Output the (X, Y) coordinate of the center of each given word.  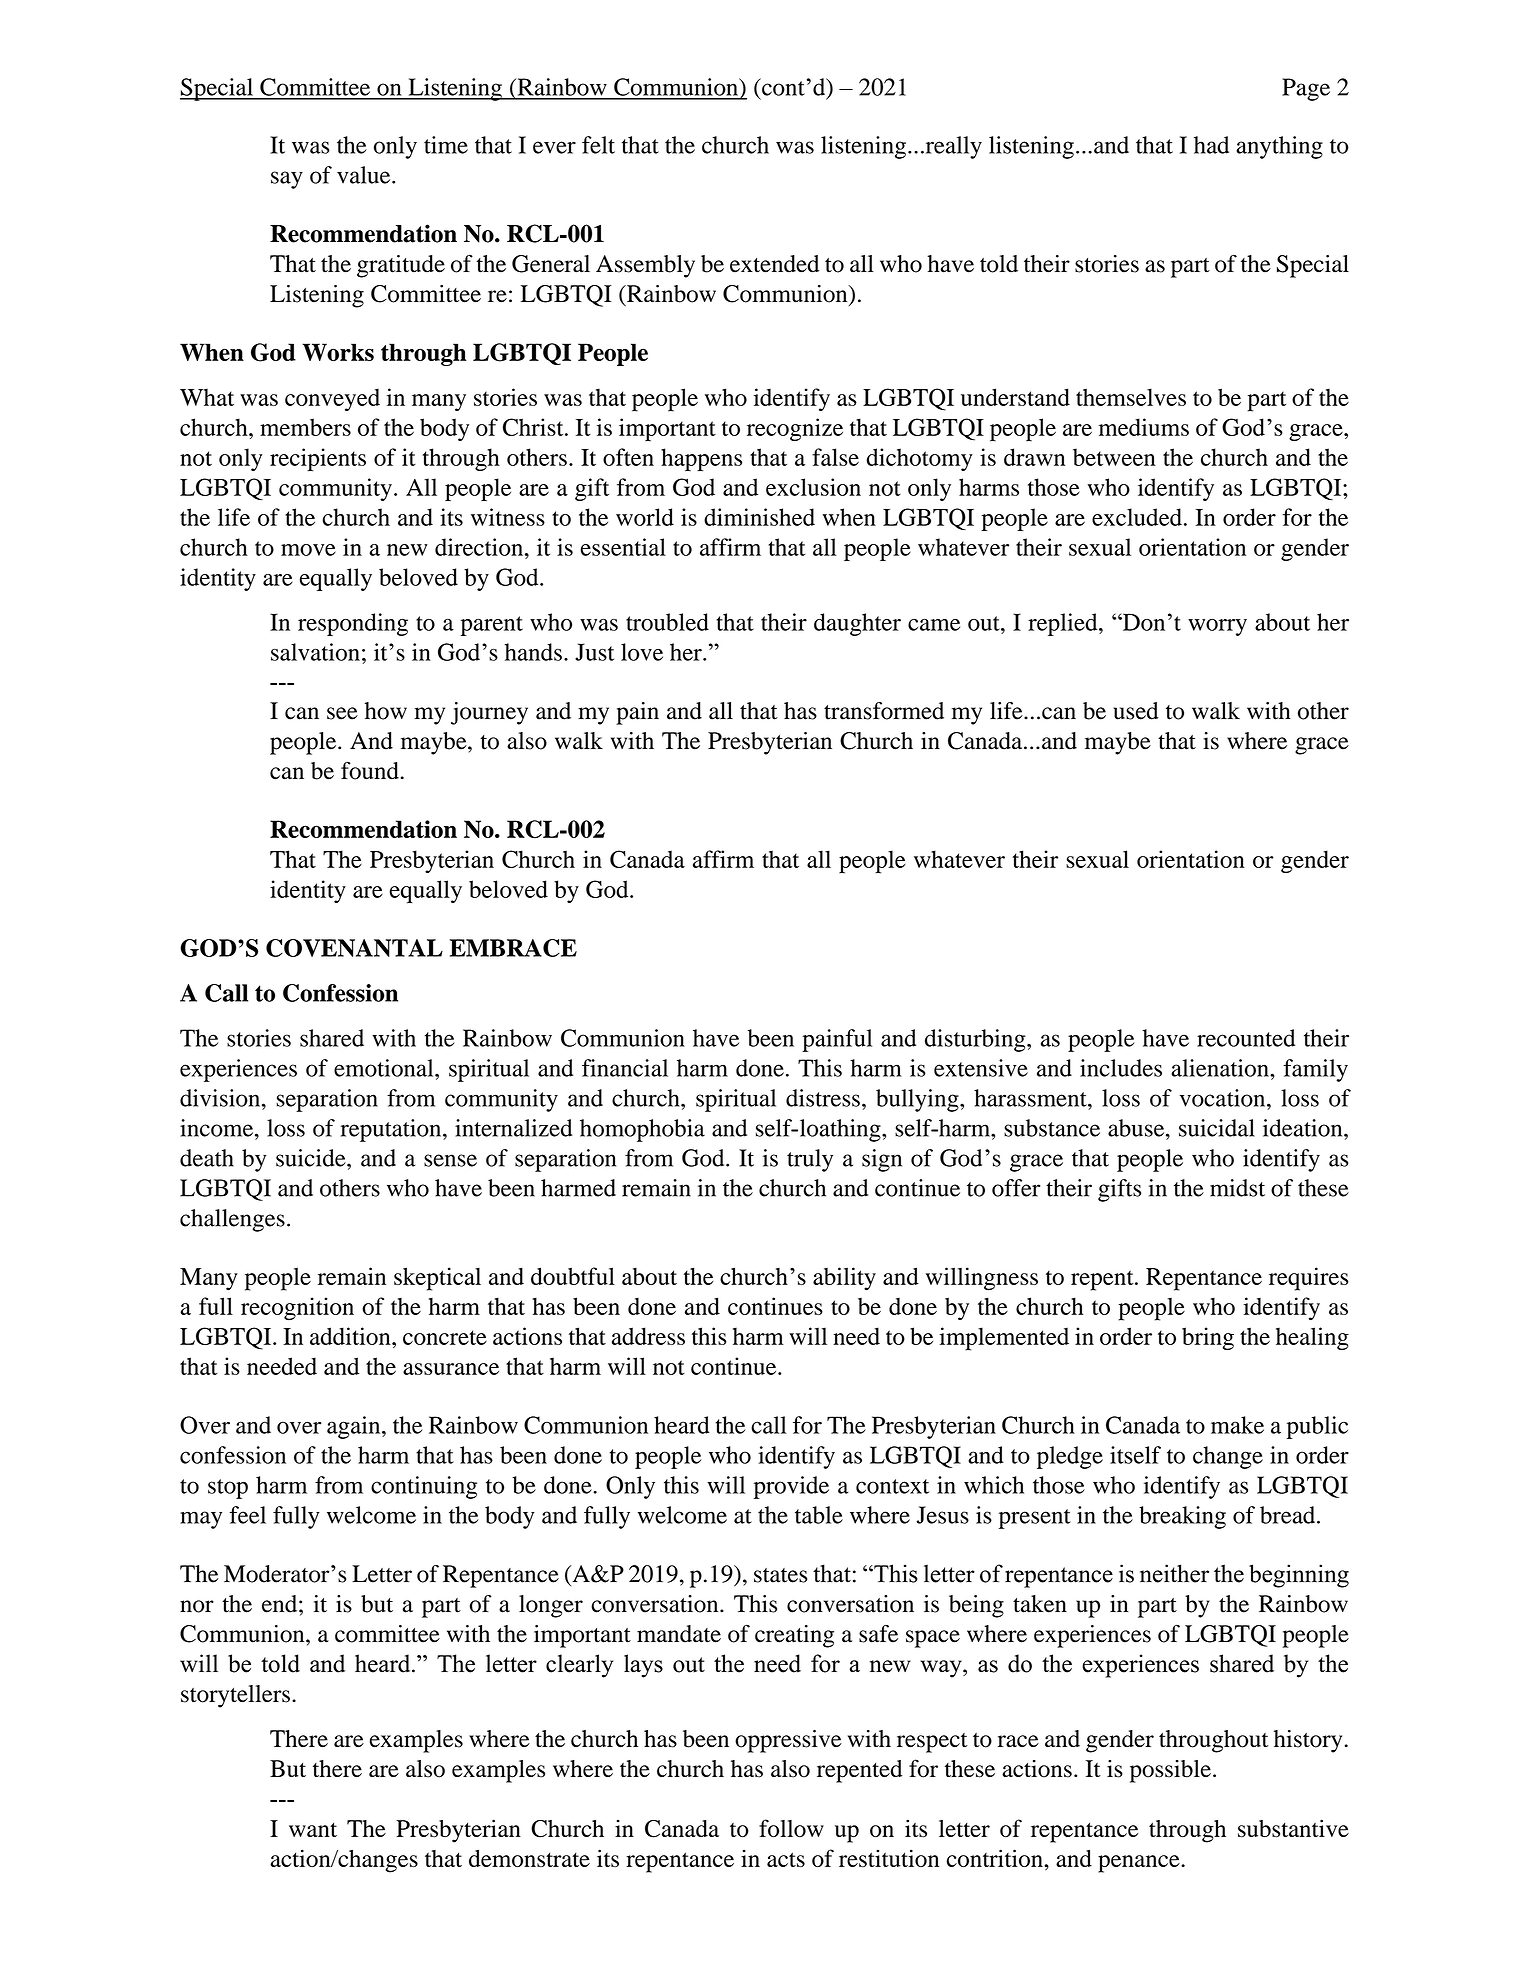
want (313, 1829)
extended (774, 264)
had (1211, 145)
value (365, 175)
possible (1170, 1771)
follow (791, 1828)
